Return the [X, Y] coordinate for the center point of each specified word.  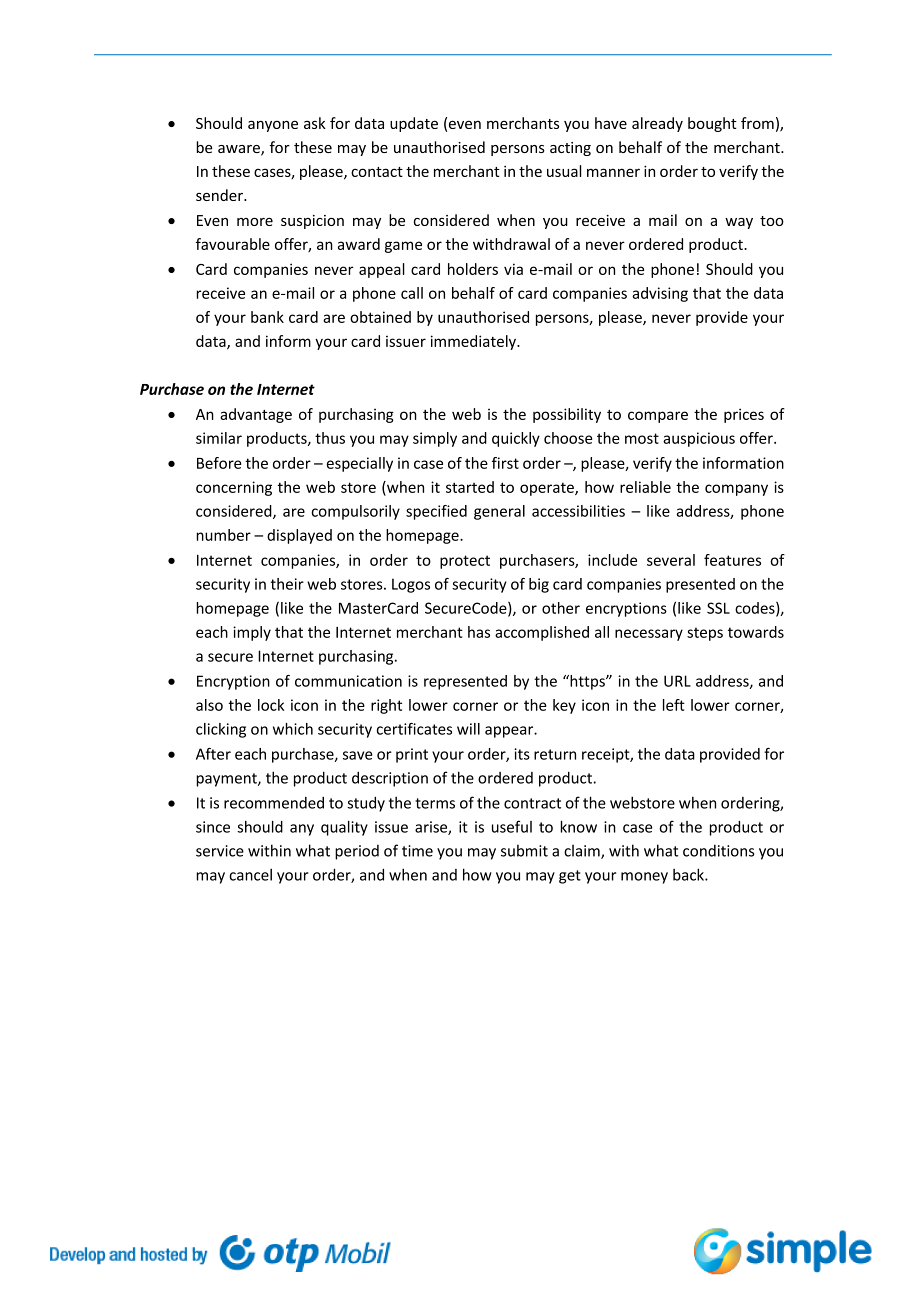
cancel [250, 874]
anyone [273, 126]
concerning [234, 488]
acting [570, 149]
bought [712, 124]
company [736, 490]
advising [660, 294]
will [468, 729]
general [499, 512]
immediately [474, 342]
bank [267, 317]
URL [677, 681]
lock [271, 705]
